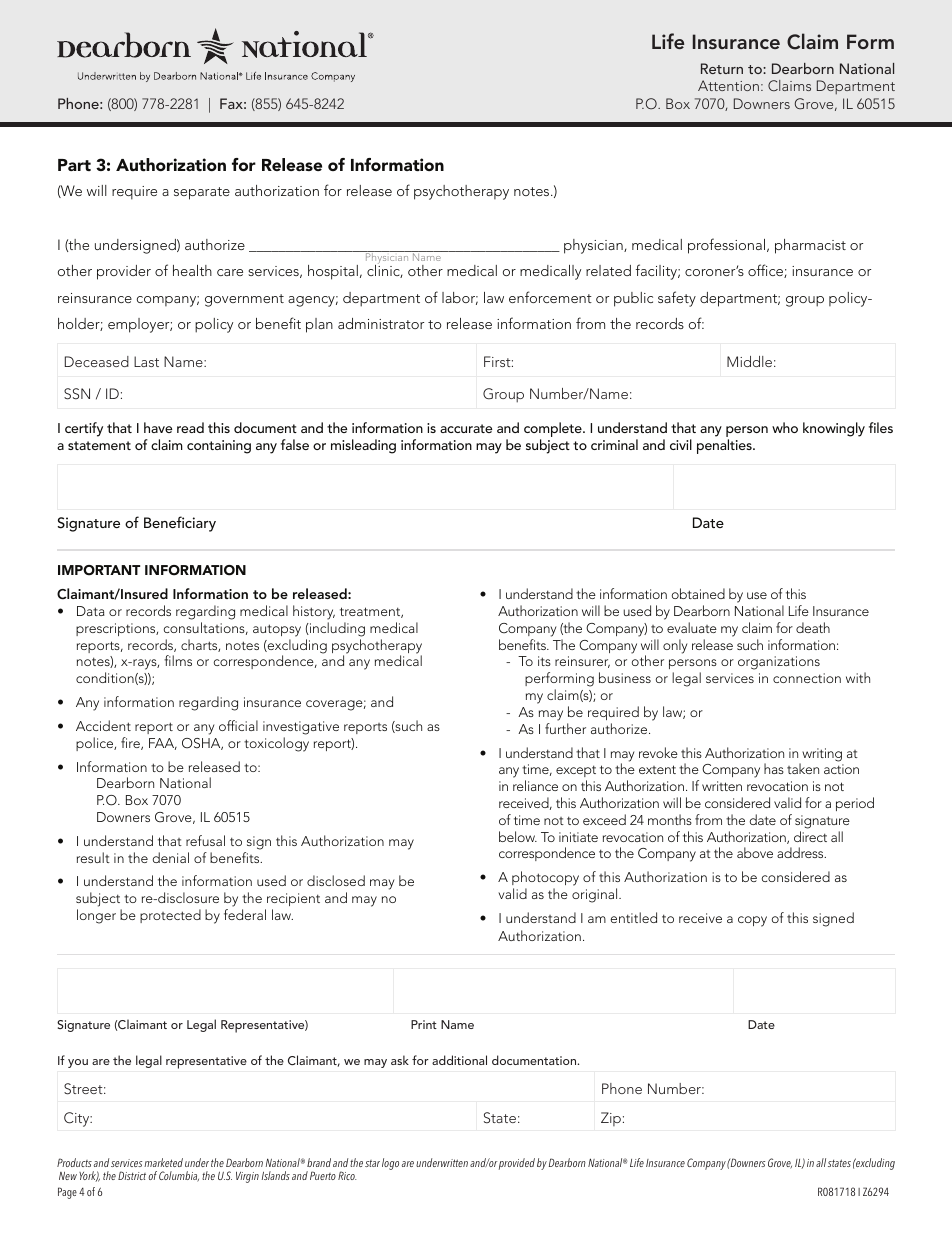 The height and width of the screenshot is (1233, 952). Describe the element at coordinates (722, 68) in the screenshot. I see `Return` at that location.
